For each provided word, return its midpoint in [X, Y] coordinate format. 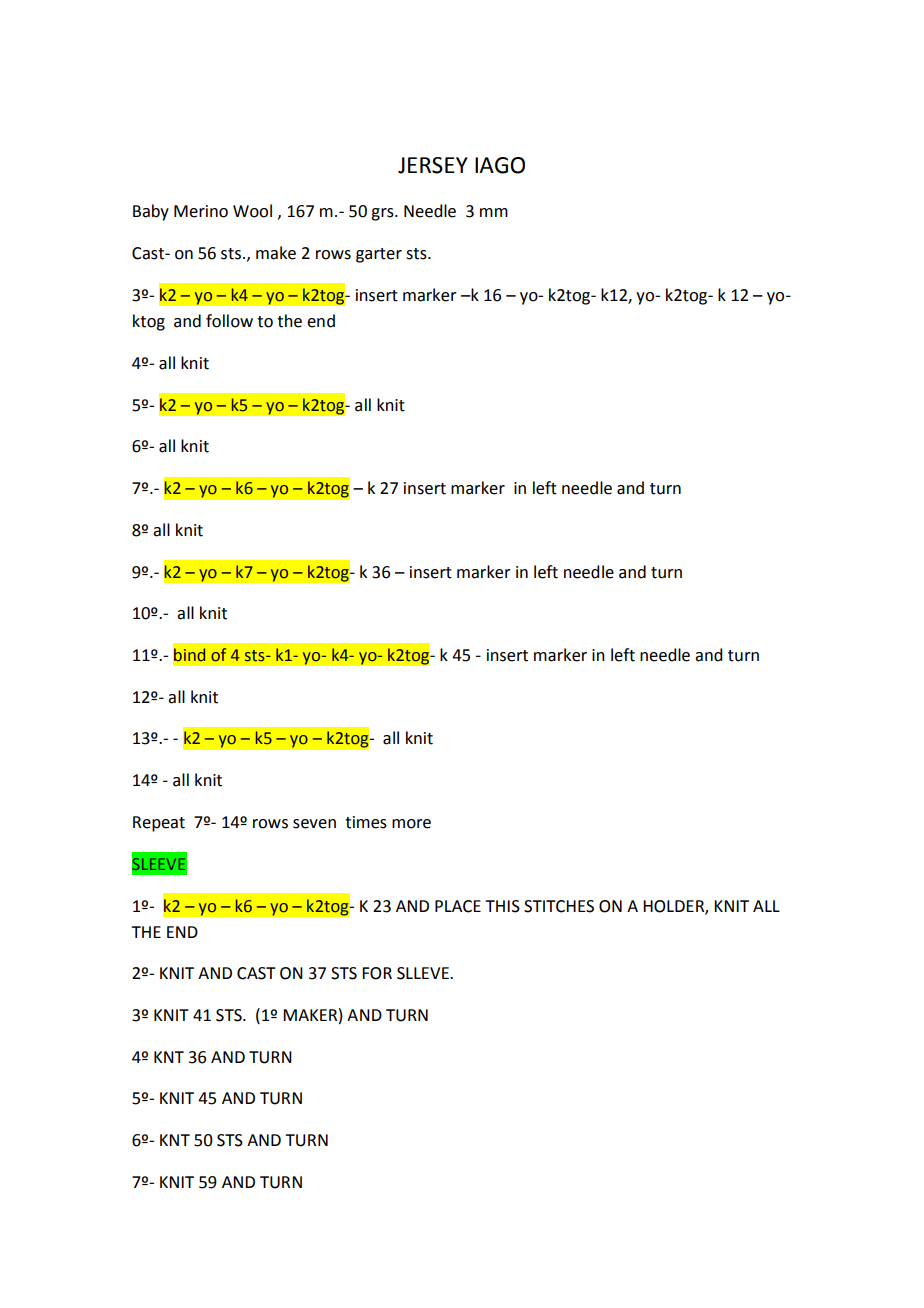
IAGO [500, 165]
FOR [377, 973]
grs [383, 214]
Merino [201, 211]
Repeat [159, 824]
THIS [502, 906]
